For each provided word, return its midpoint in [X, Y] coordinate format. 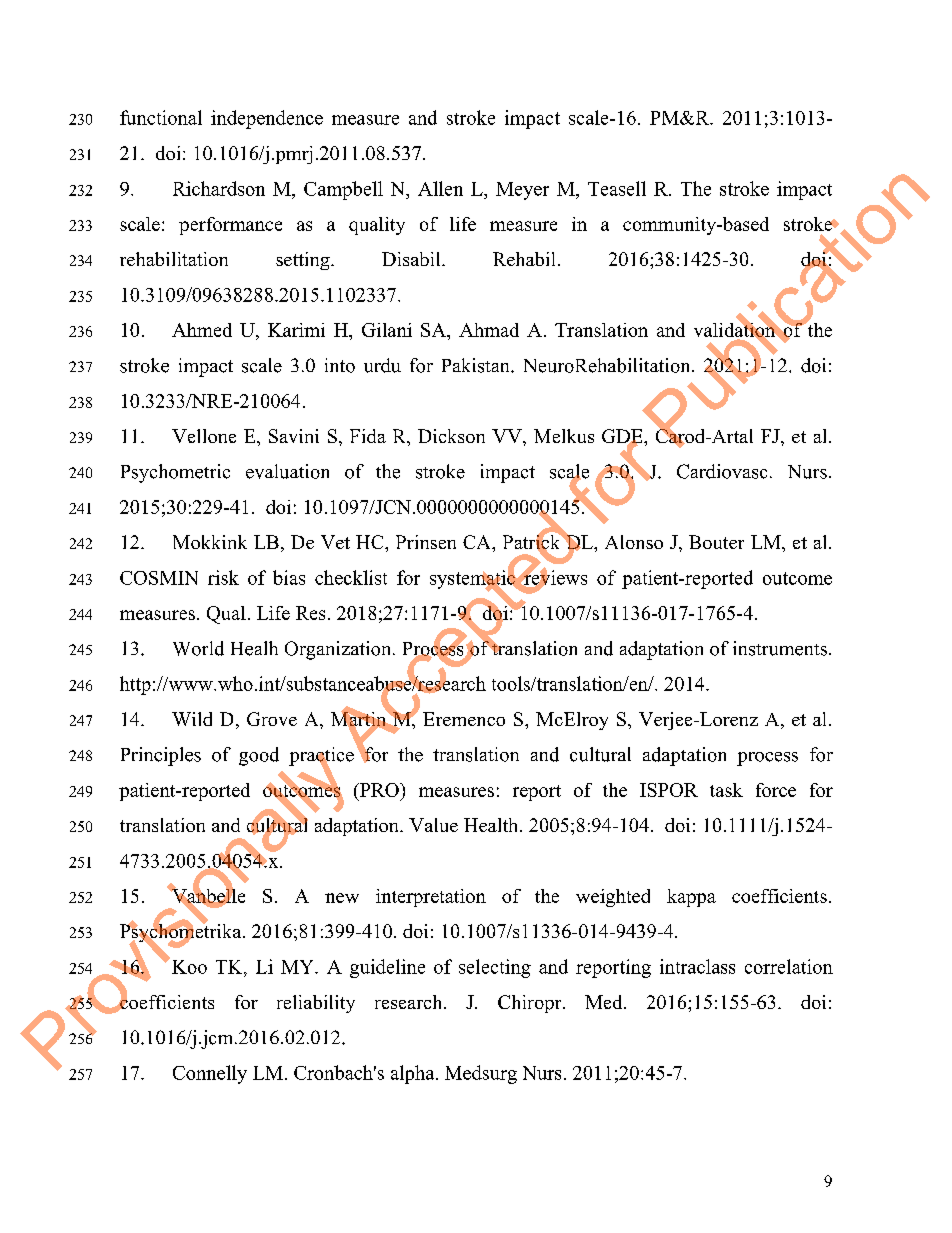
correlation [789, 966]
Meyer [522, 191]
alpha [414, 1074]
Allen [440, 188]
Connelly [210, 1074]
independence [267, 119]
